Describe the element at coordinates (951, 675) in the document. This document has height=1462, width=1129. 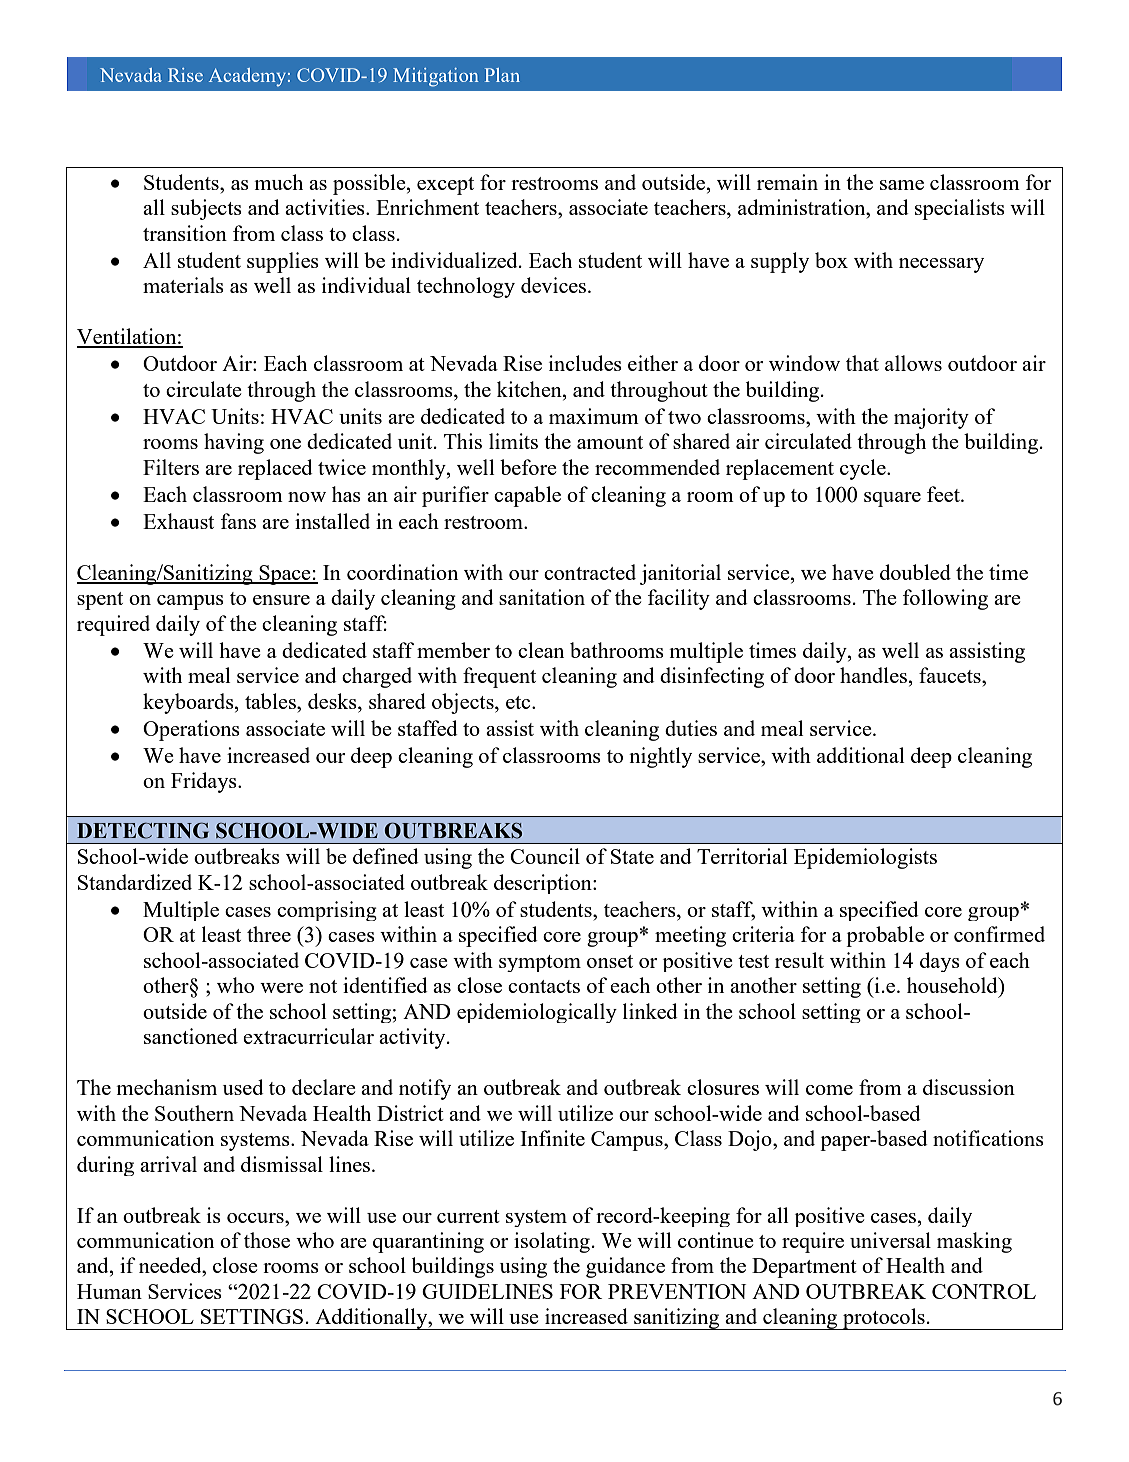
I see `faucets` at that location.
